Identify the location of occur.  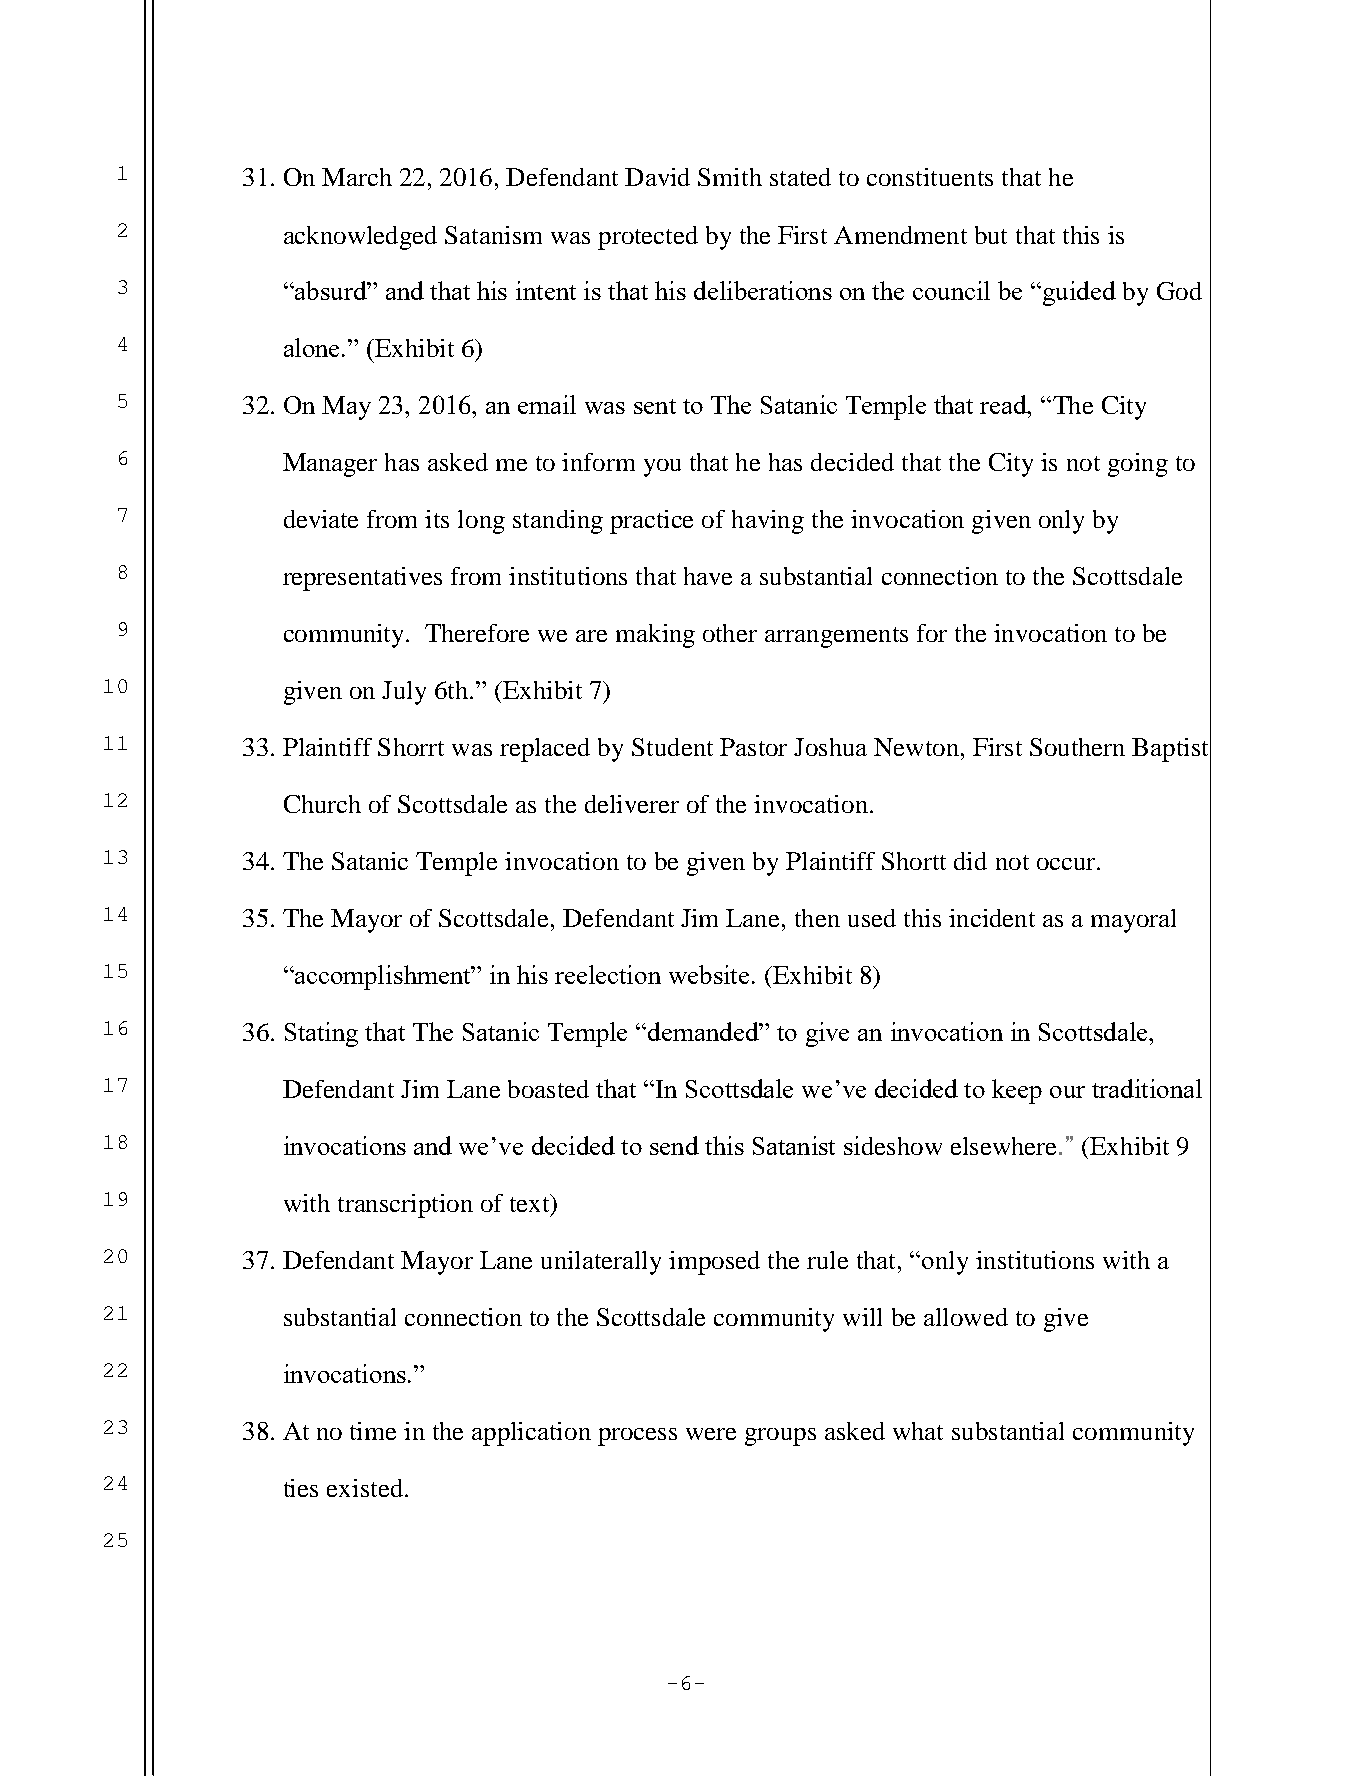
(1067, 864).
